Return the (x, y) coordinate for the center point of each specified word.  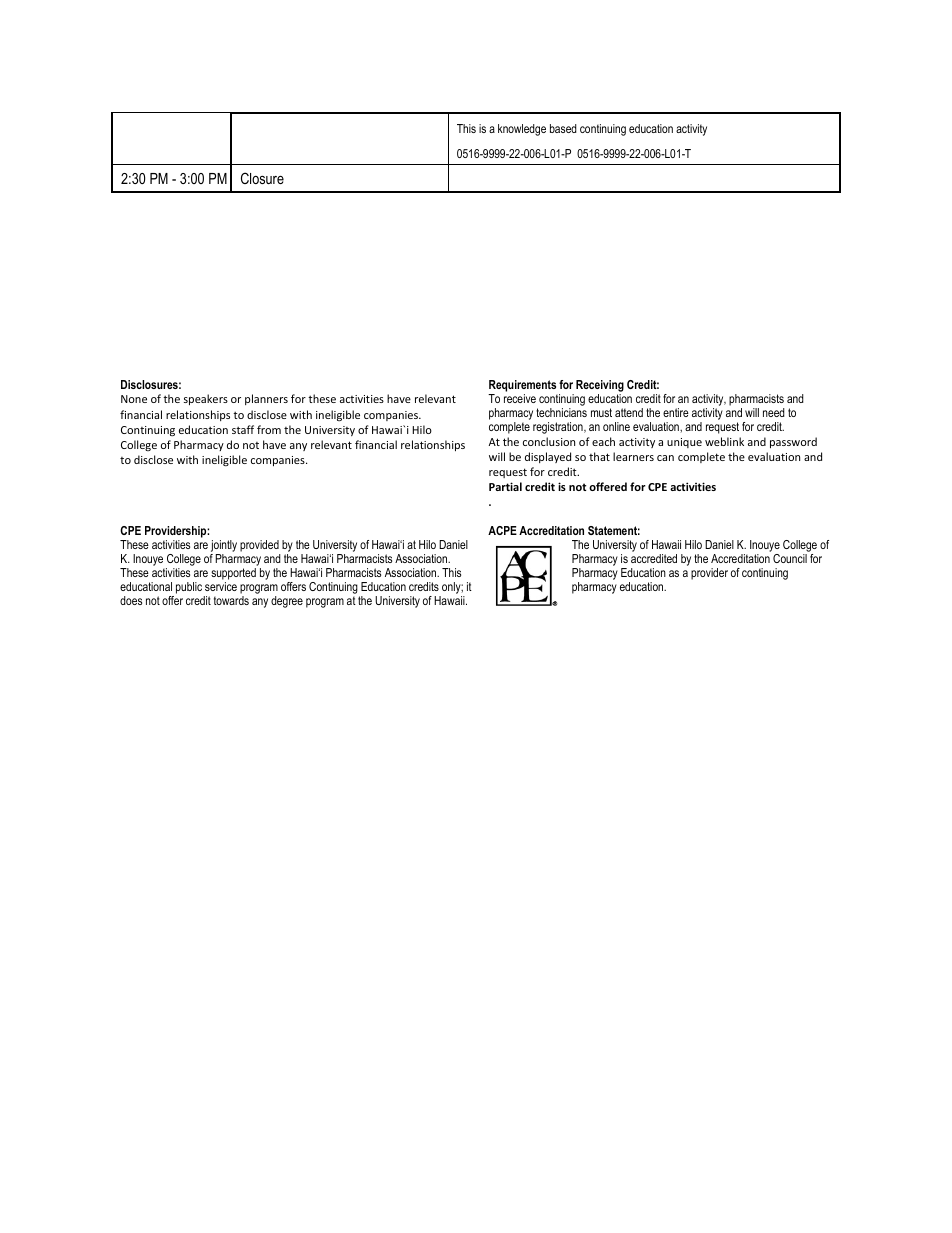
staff (243, 429)
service (221, 586)
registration (559, 428)
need (774, 412)
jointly (223, 547)
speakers (206, 399)
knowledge (522, 130)
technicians (561, 412)
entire (676, 412)
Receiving (600, 387)
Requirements (522, 387)
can (665, 458)
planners (266, 399)
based (563, 128)
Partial (505, 486)
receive (520, 398)
